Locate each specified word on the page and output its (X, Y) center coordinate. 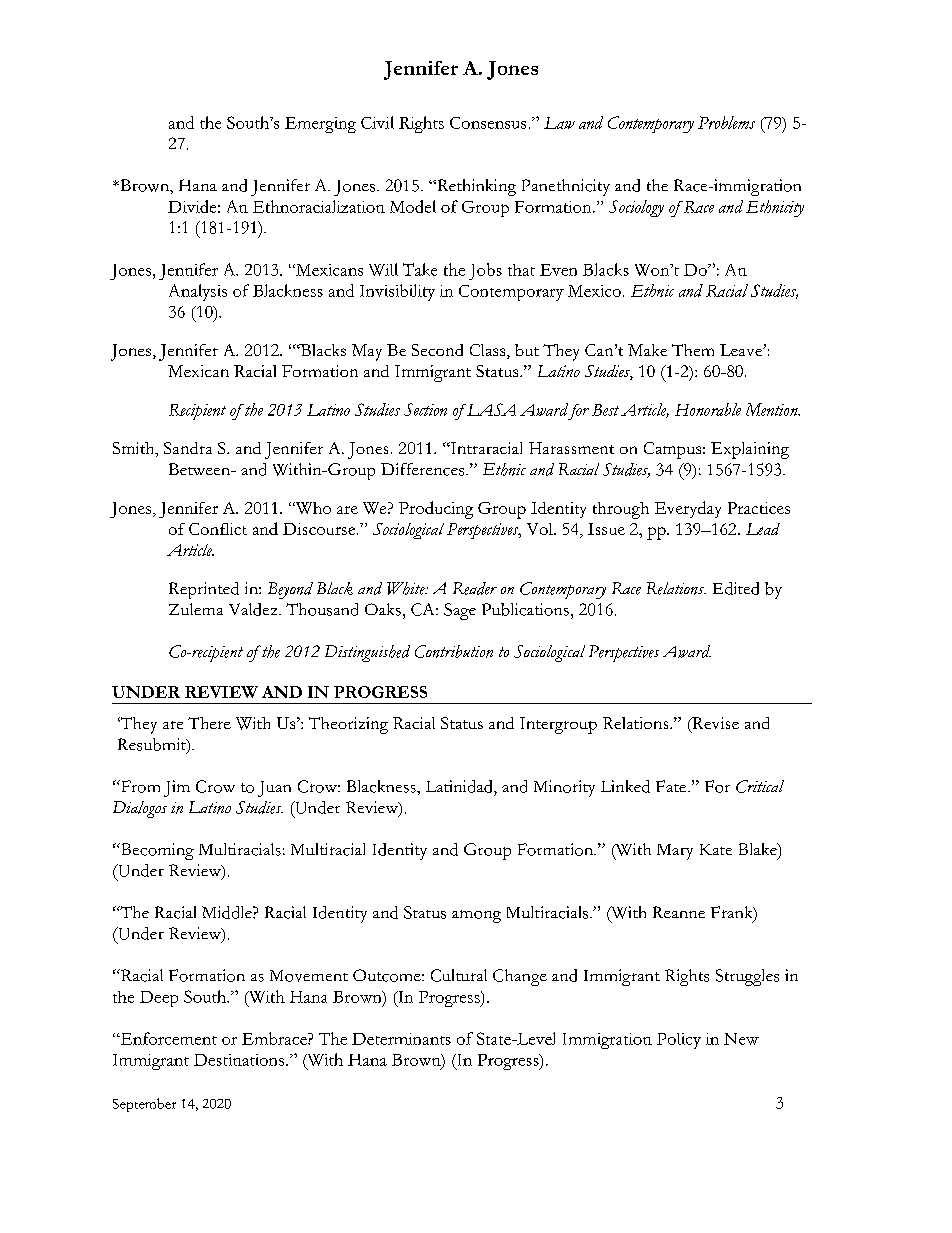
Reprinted (204, 590)
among (476, 916)
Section (425, 409)
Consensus (488, 123)
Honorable (708, 409)
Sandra (188, 448)
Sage (460, 611)
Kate (716, 849)
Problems (726, 122)
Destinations (240, 1060)
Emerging (320, 125)
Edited (736, 588)
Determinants (401, 1039)
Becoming (156, 851)
